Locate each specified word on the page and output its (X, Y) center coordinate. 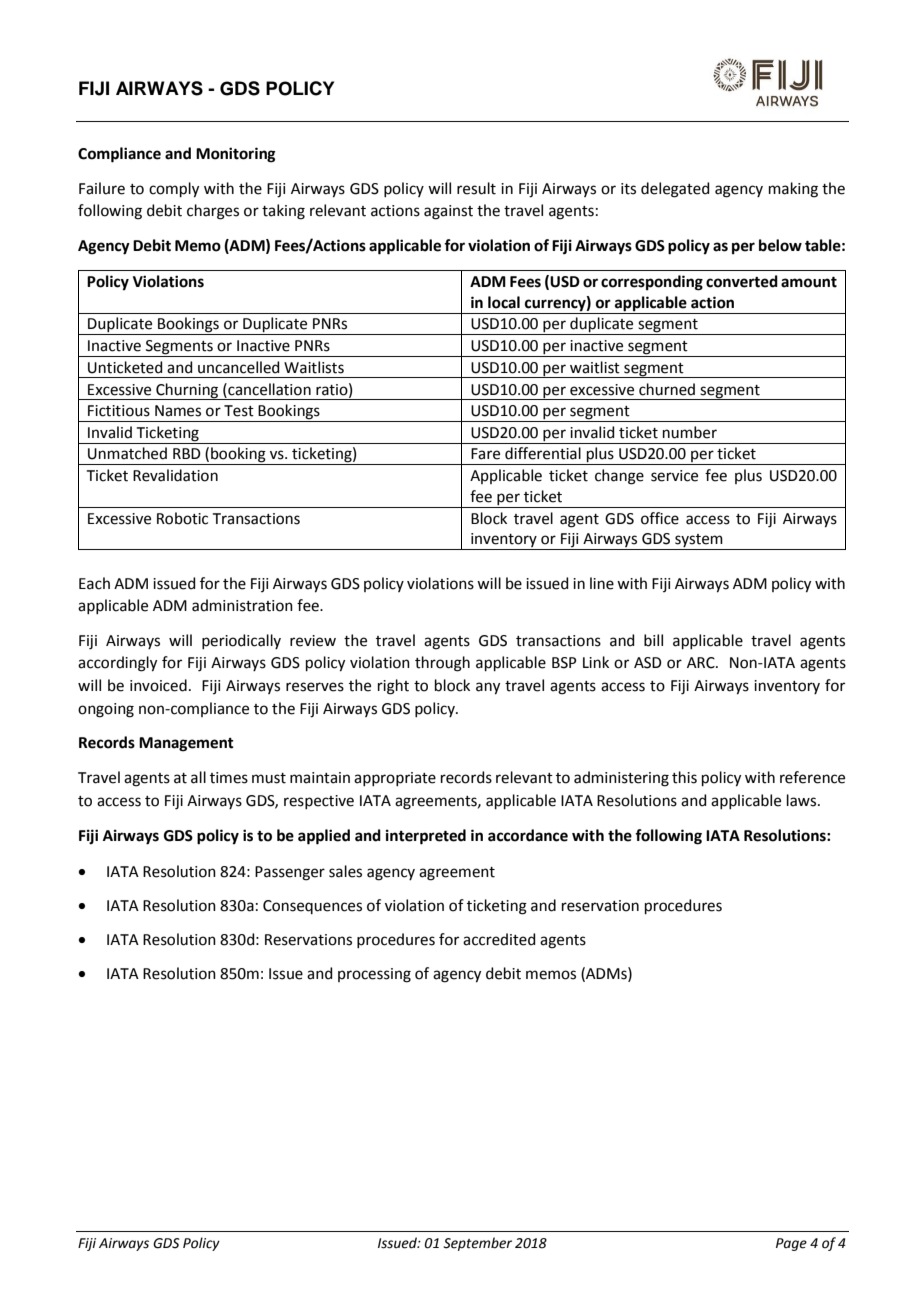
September (477, 1244)
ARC (702, 663)
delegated (675, 190)
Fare (485, 454)
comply (174, 190)
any (488, 688)
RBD (187, 453)
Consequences (312, 907)
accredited (499, 939)
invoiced (158, 685)
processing (374, 975)
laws (803, 800)
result (476, 188)
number (690, 432)
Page (791, 1244)
